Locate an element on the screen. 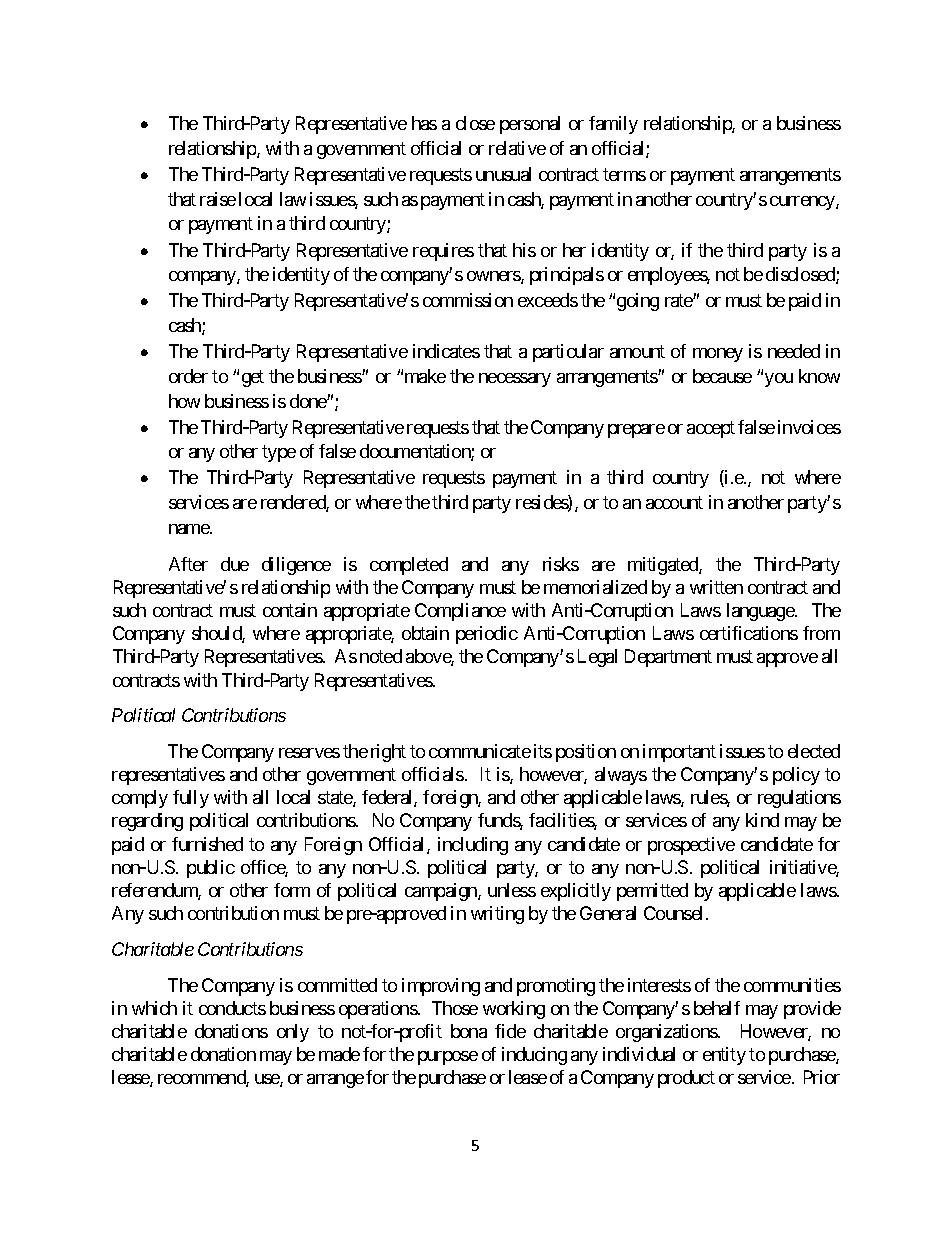 The height and width of the screenshot is (1233, 952). bona is located at coordinates (469, 1031).
